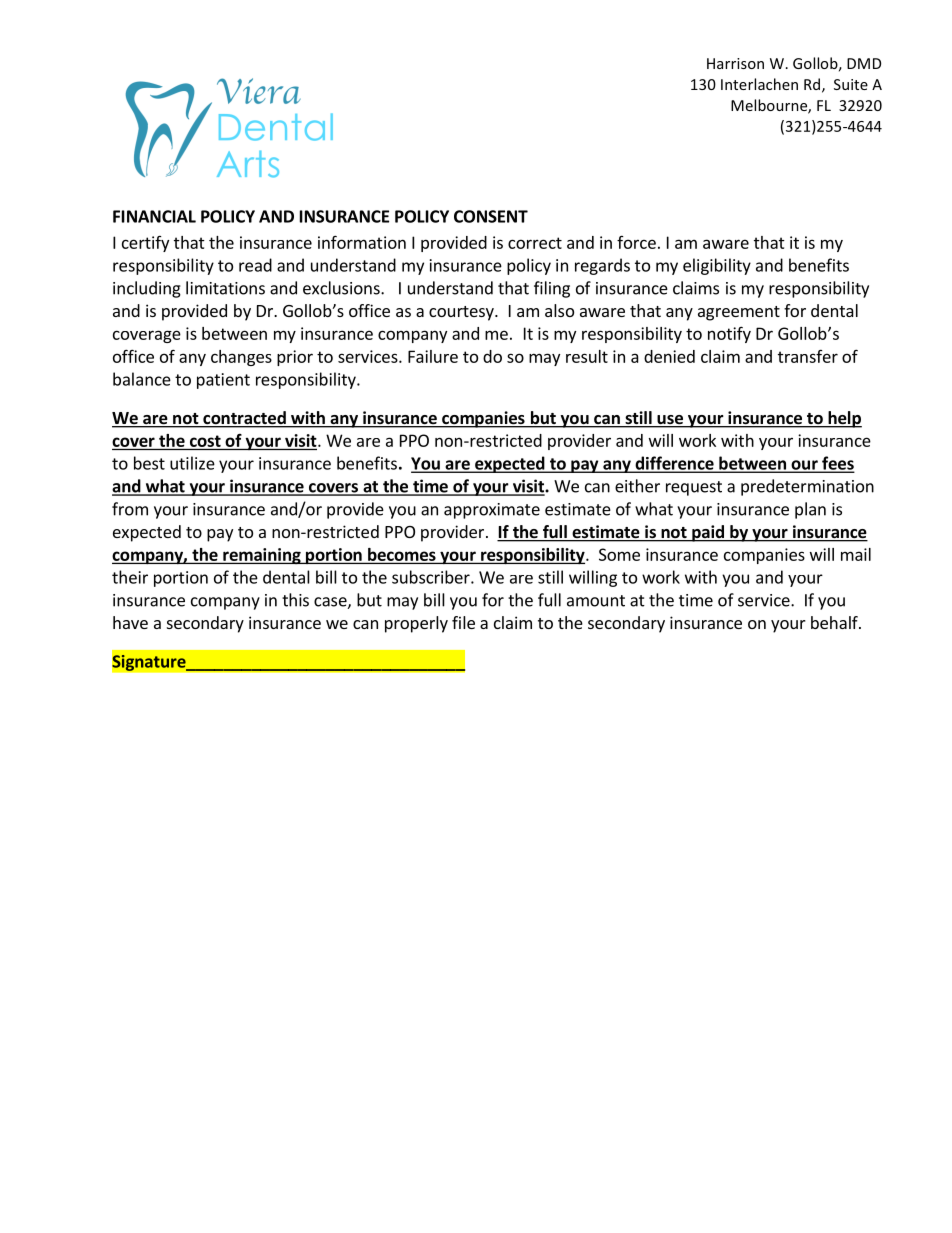  Describe the element at coordinates (735, 63) in the image. I see `Harrison` at that location.
